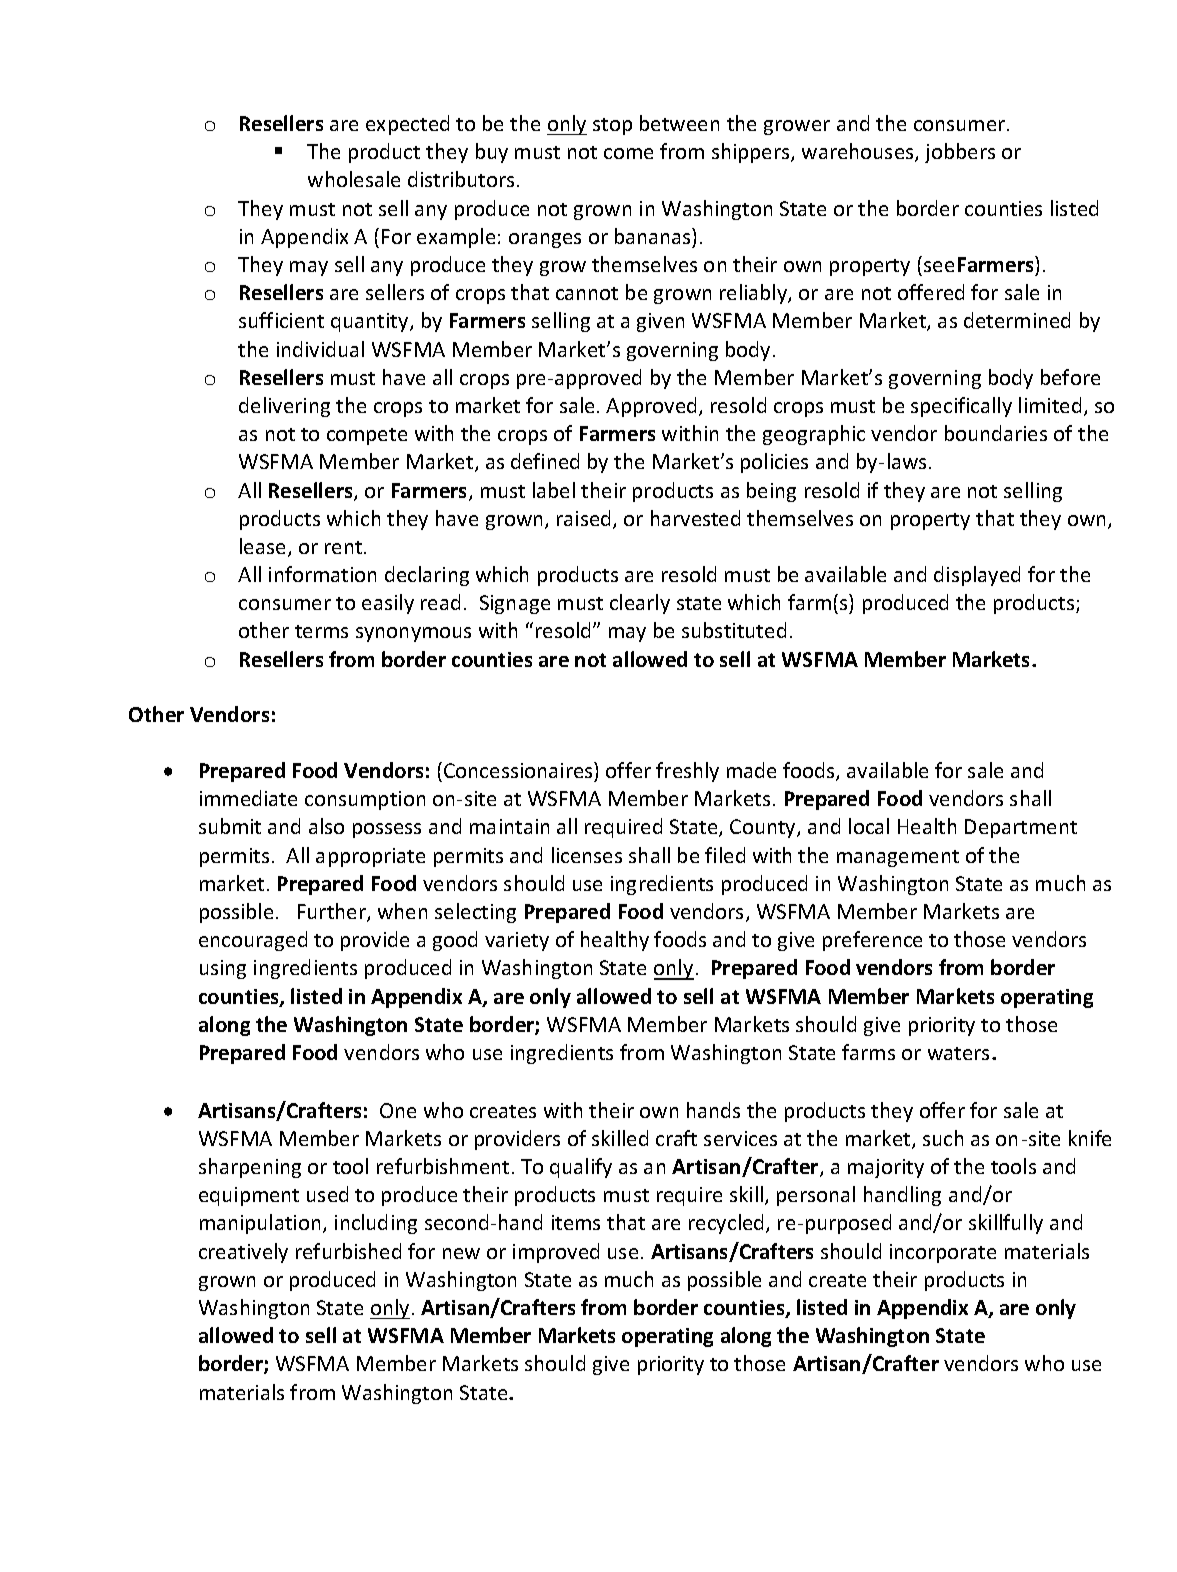 The width and height of the document is (1177, 1572). What do you see at coordinates (1021, 828) in the document?
I see `Department` at bounding box center [1021, 828].
